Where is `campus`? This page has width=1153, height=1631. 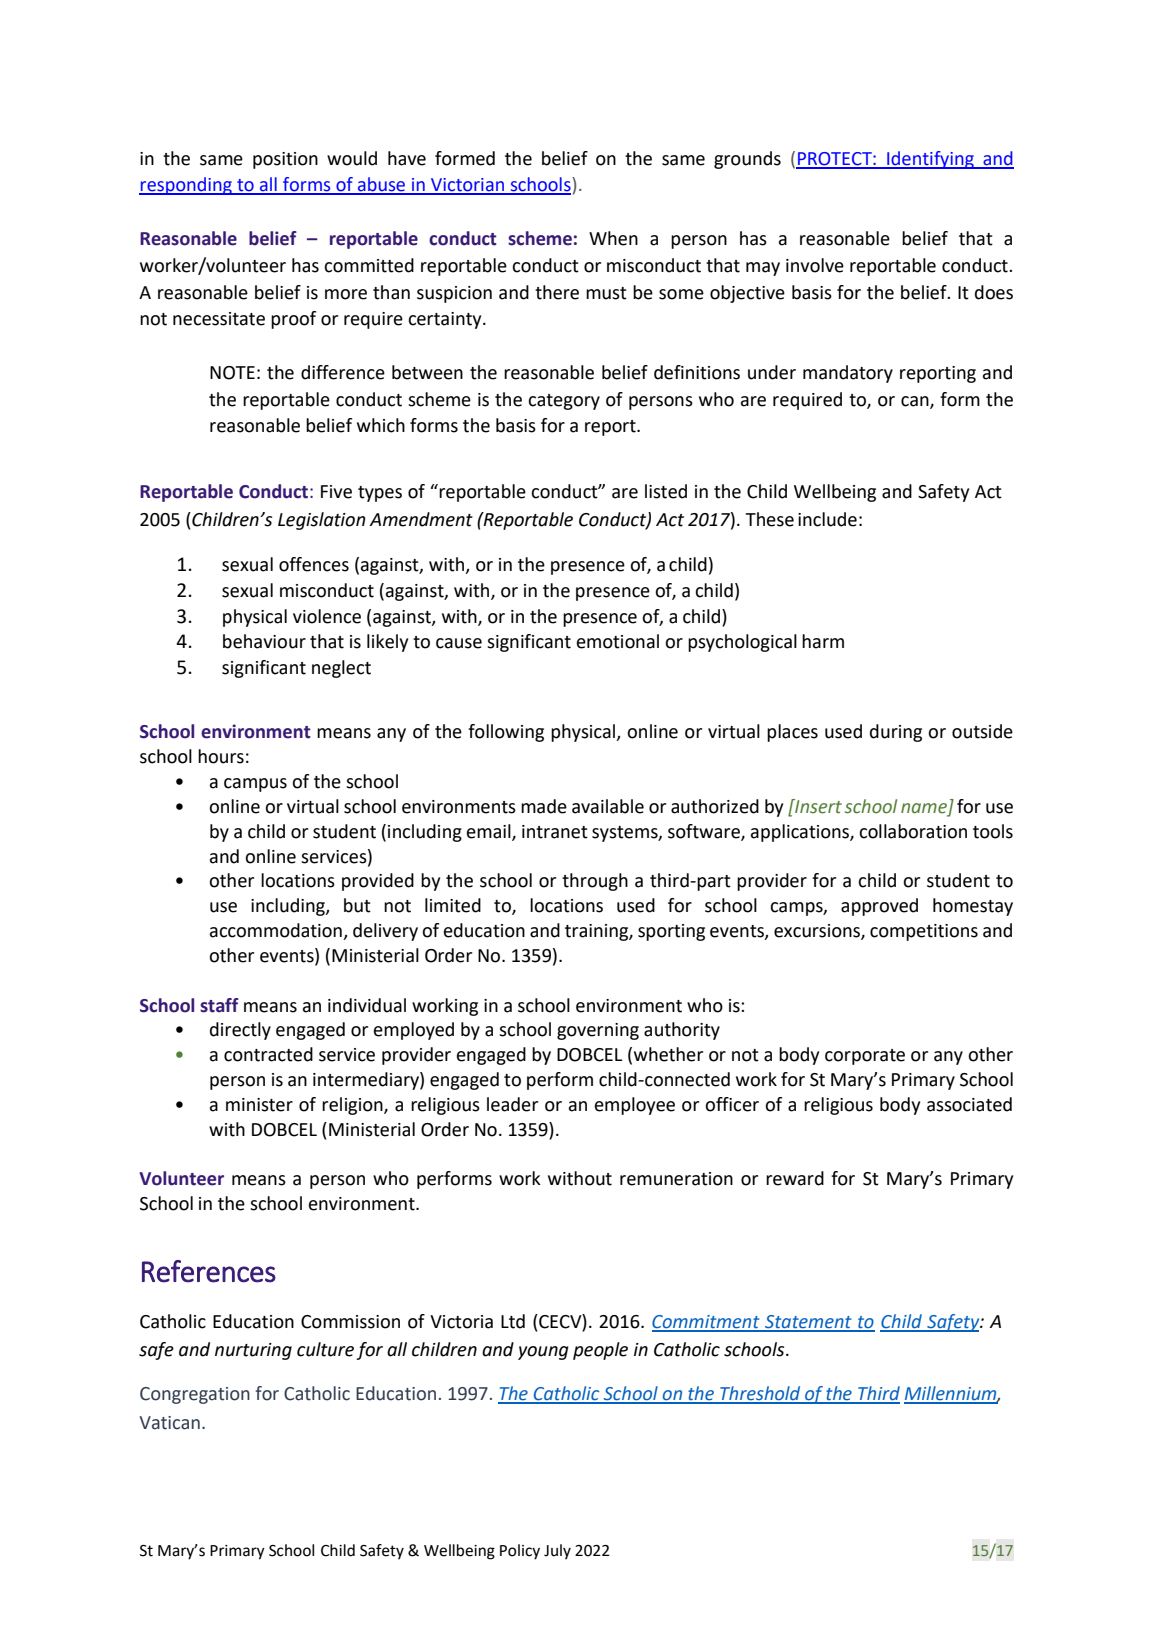 campus is located at coordinates (255, 785).
